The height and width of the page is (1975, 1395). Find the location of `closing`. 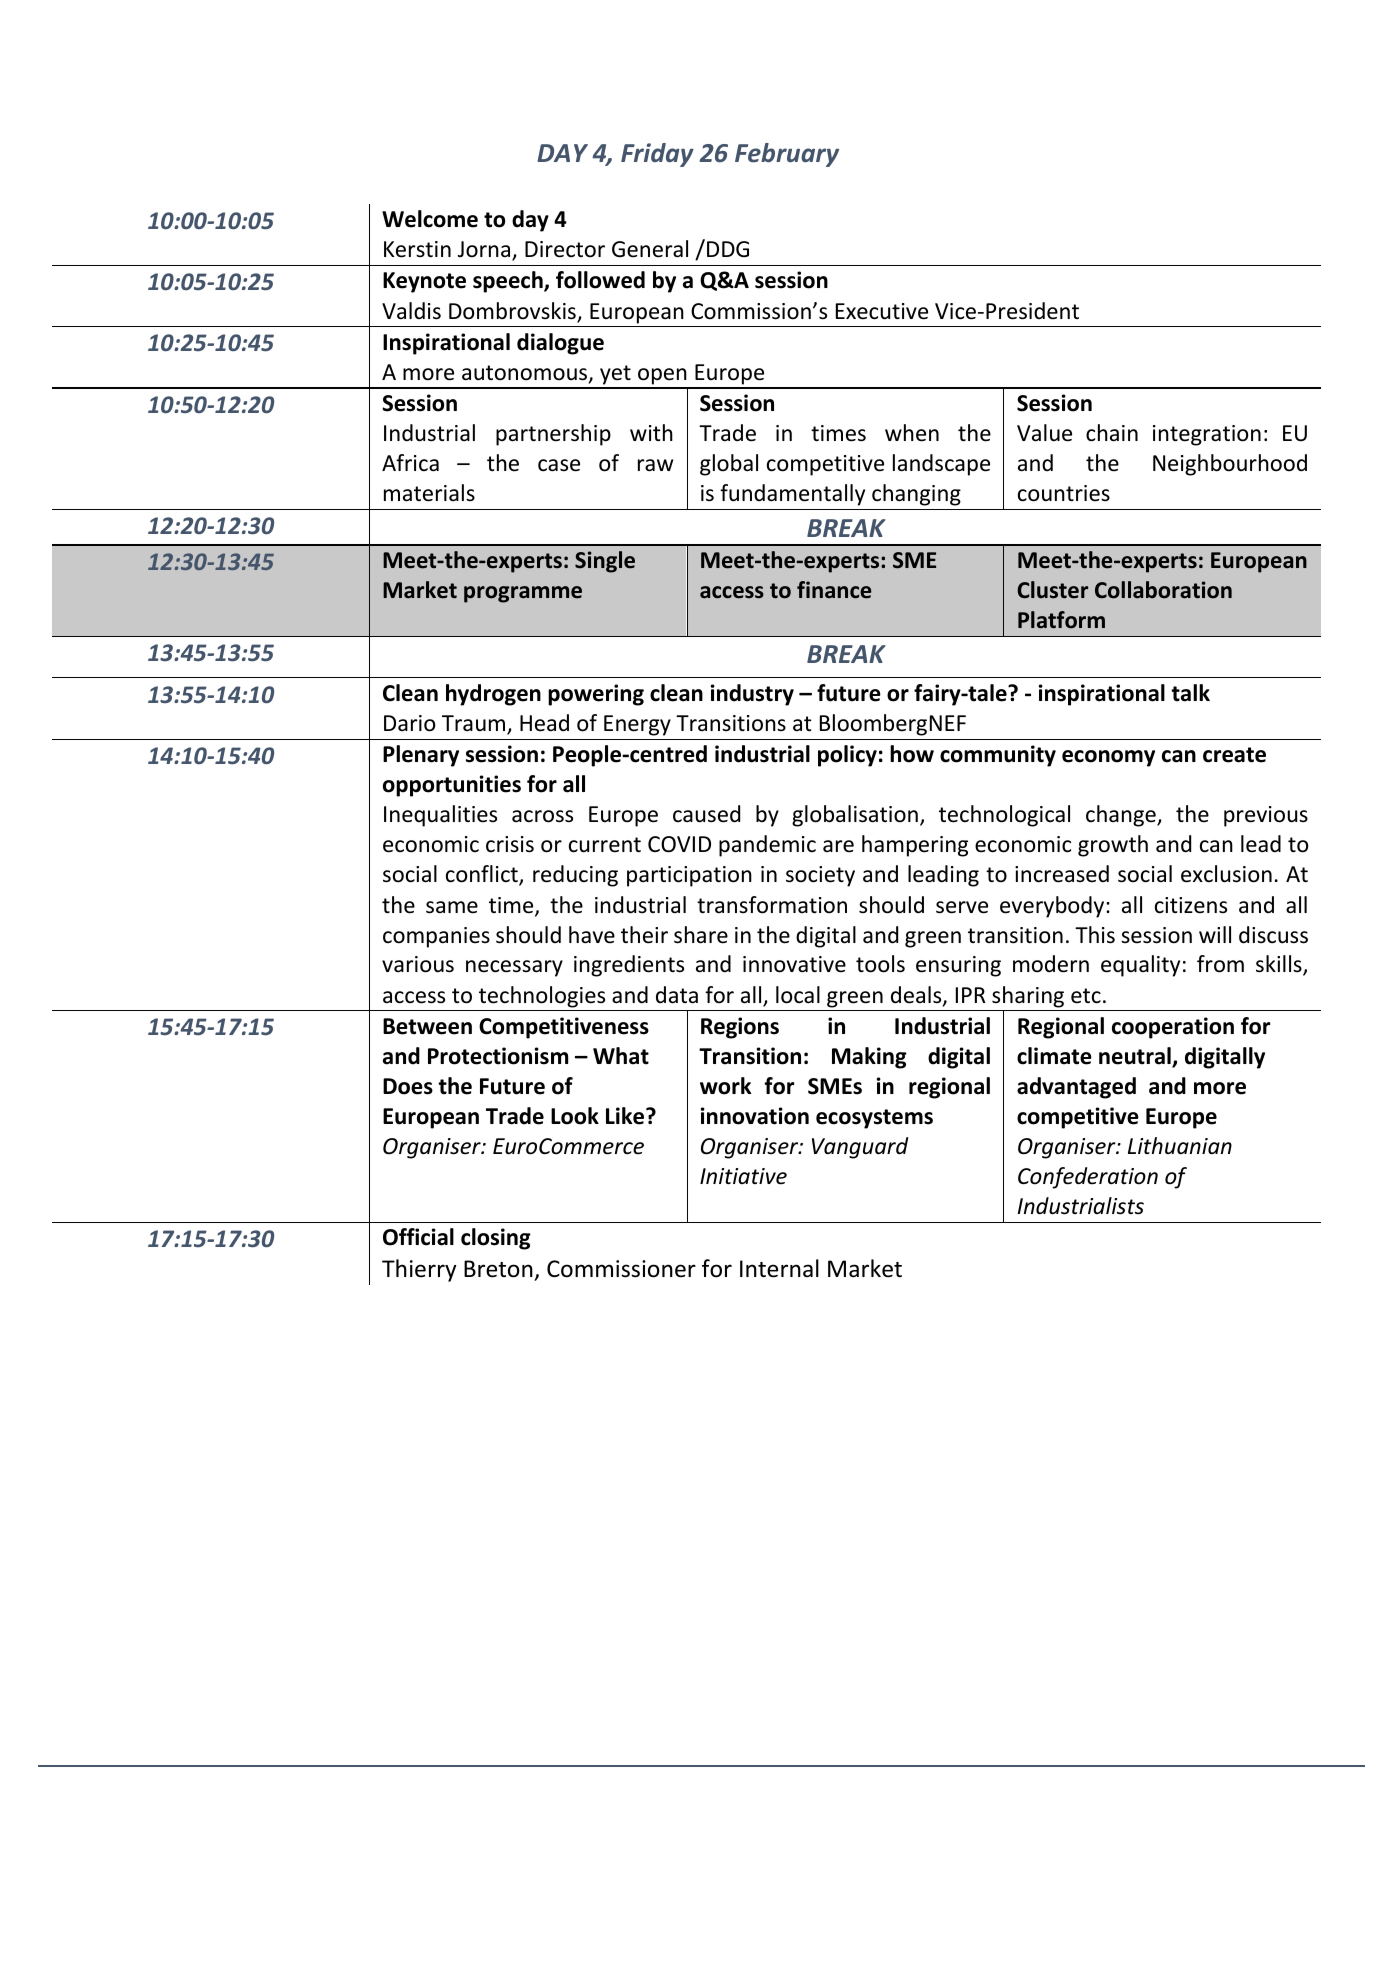

closing is located at coordinates (496, 1239).
